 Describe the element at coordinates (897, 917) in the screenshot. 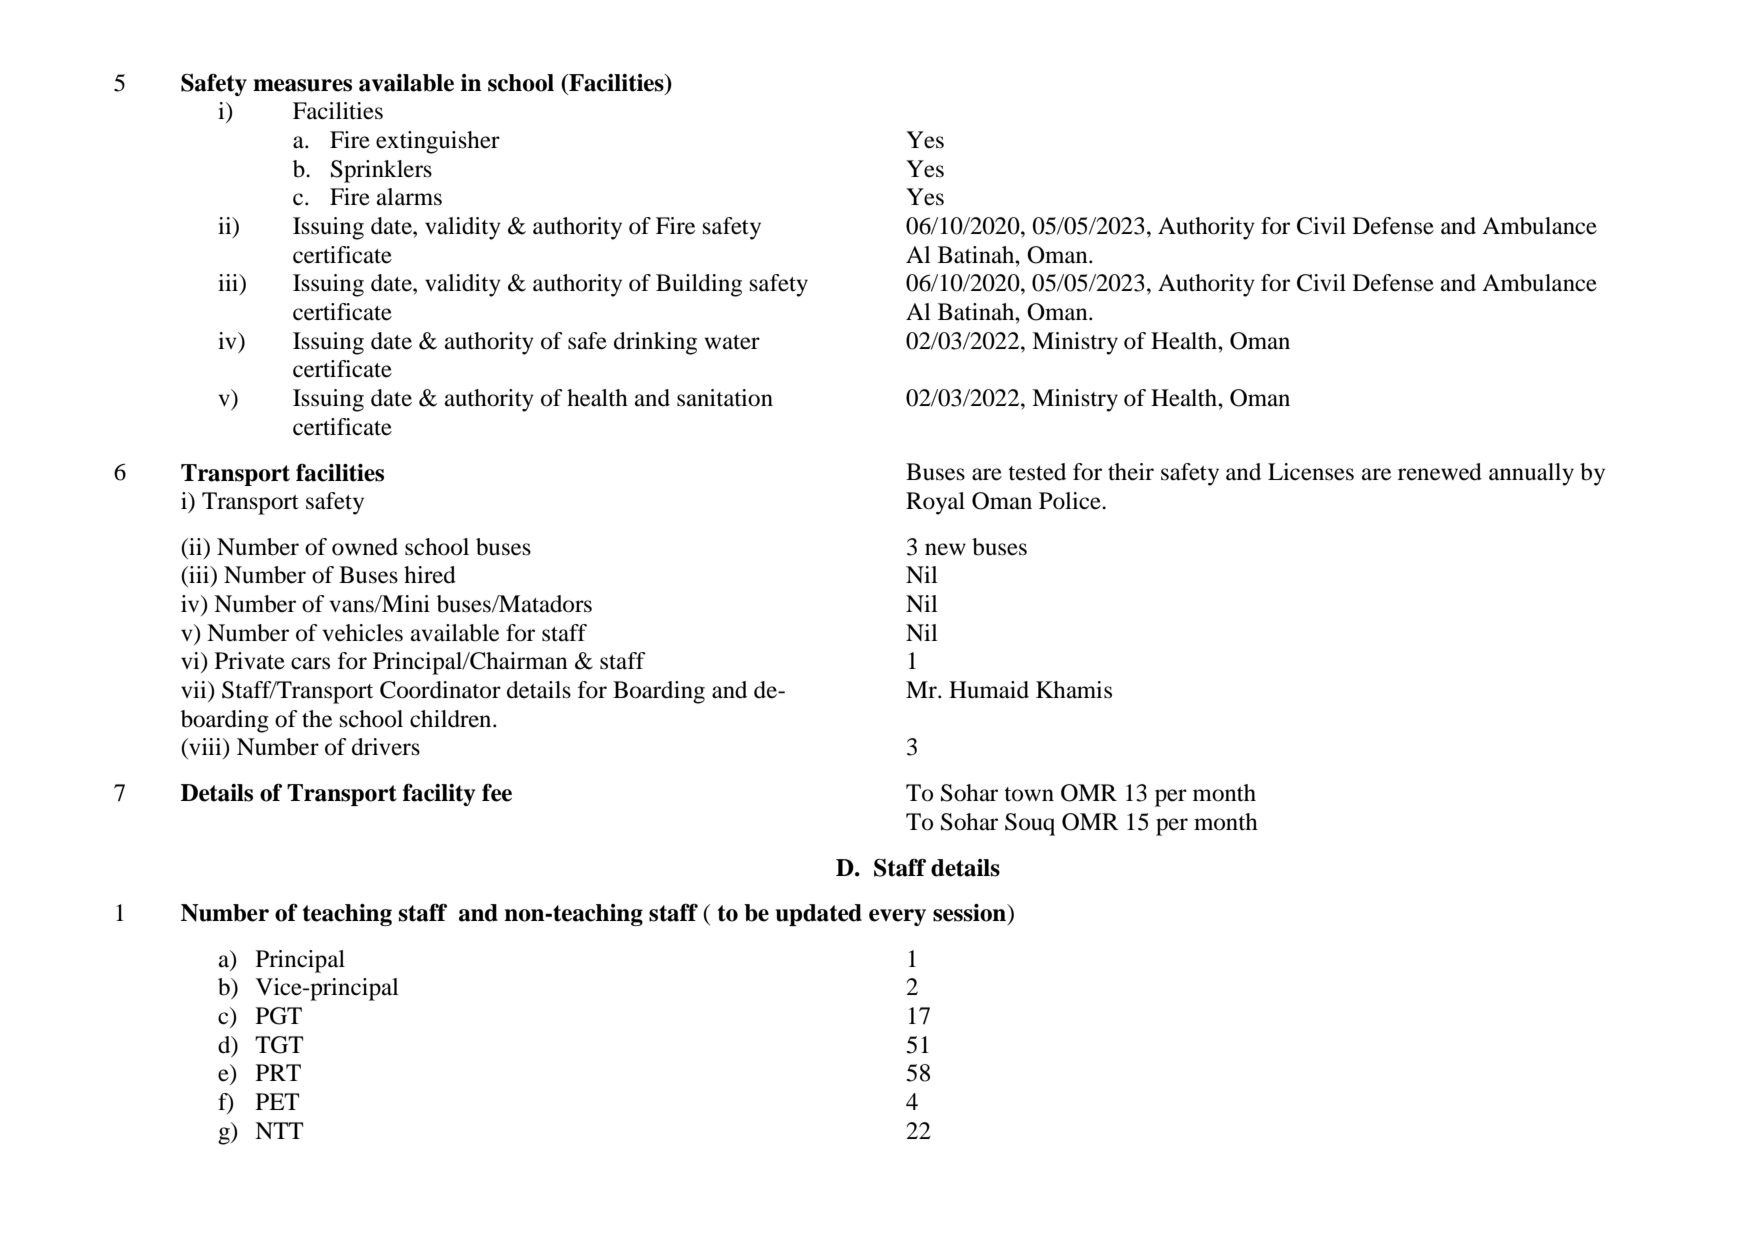

I see `every` at that location.
